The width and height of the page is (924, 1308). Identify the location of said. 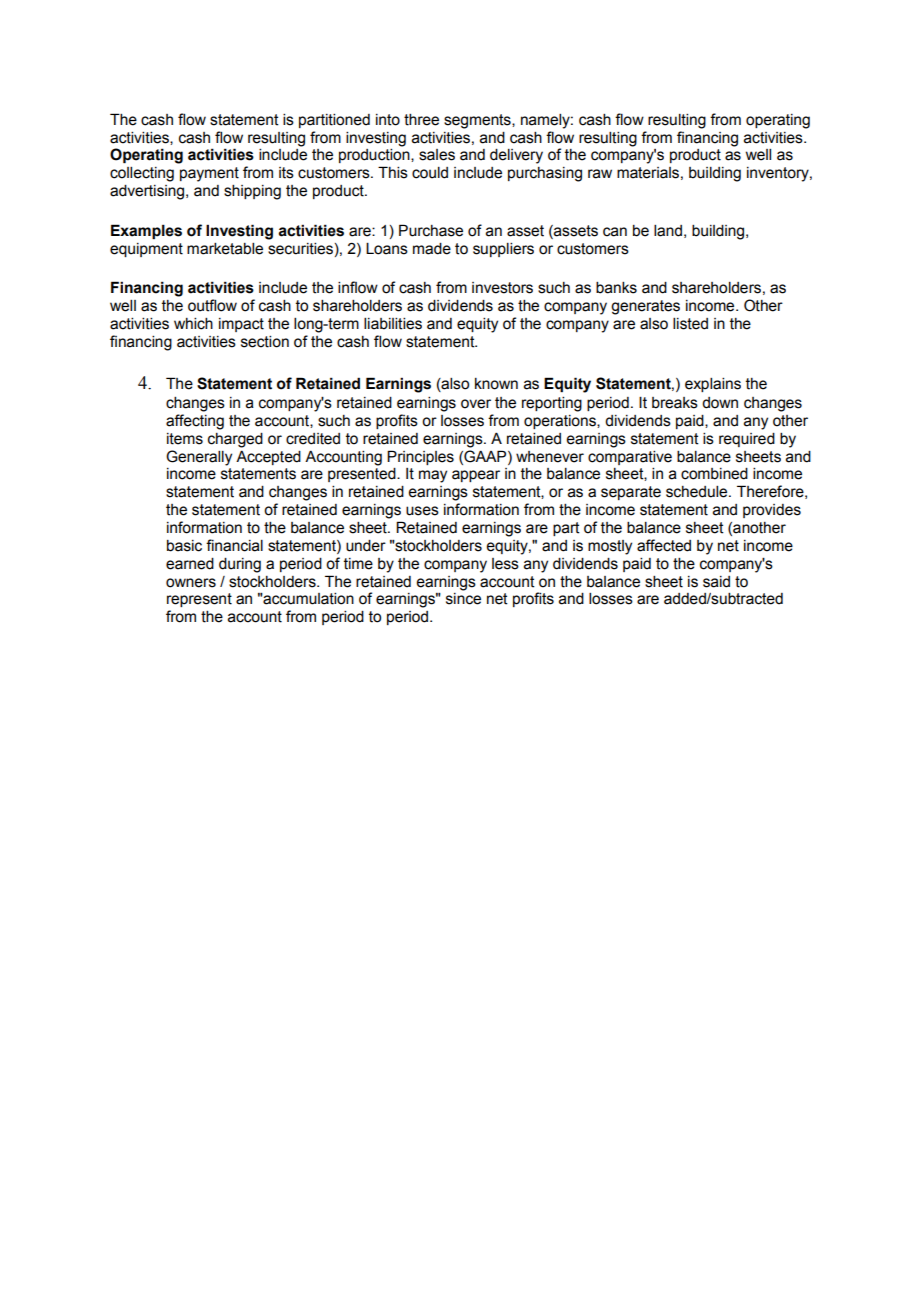
(716, 582).
